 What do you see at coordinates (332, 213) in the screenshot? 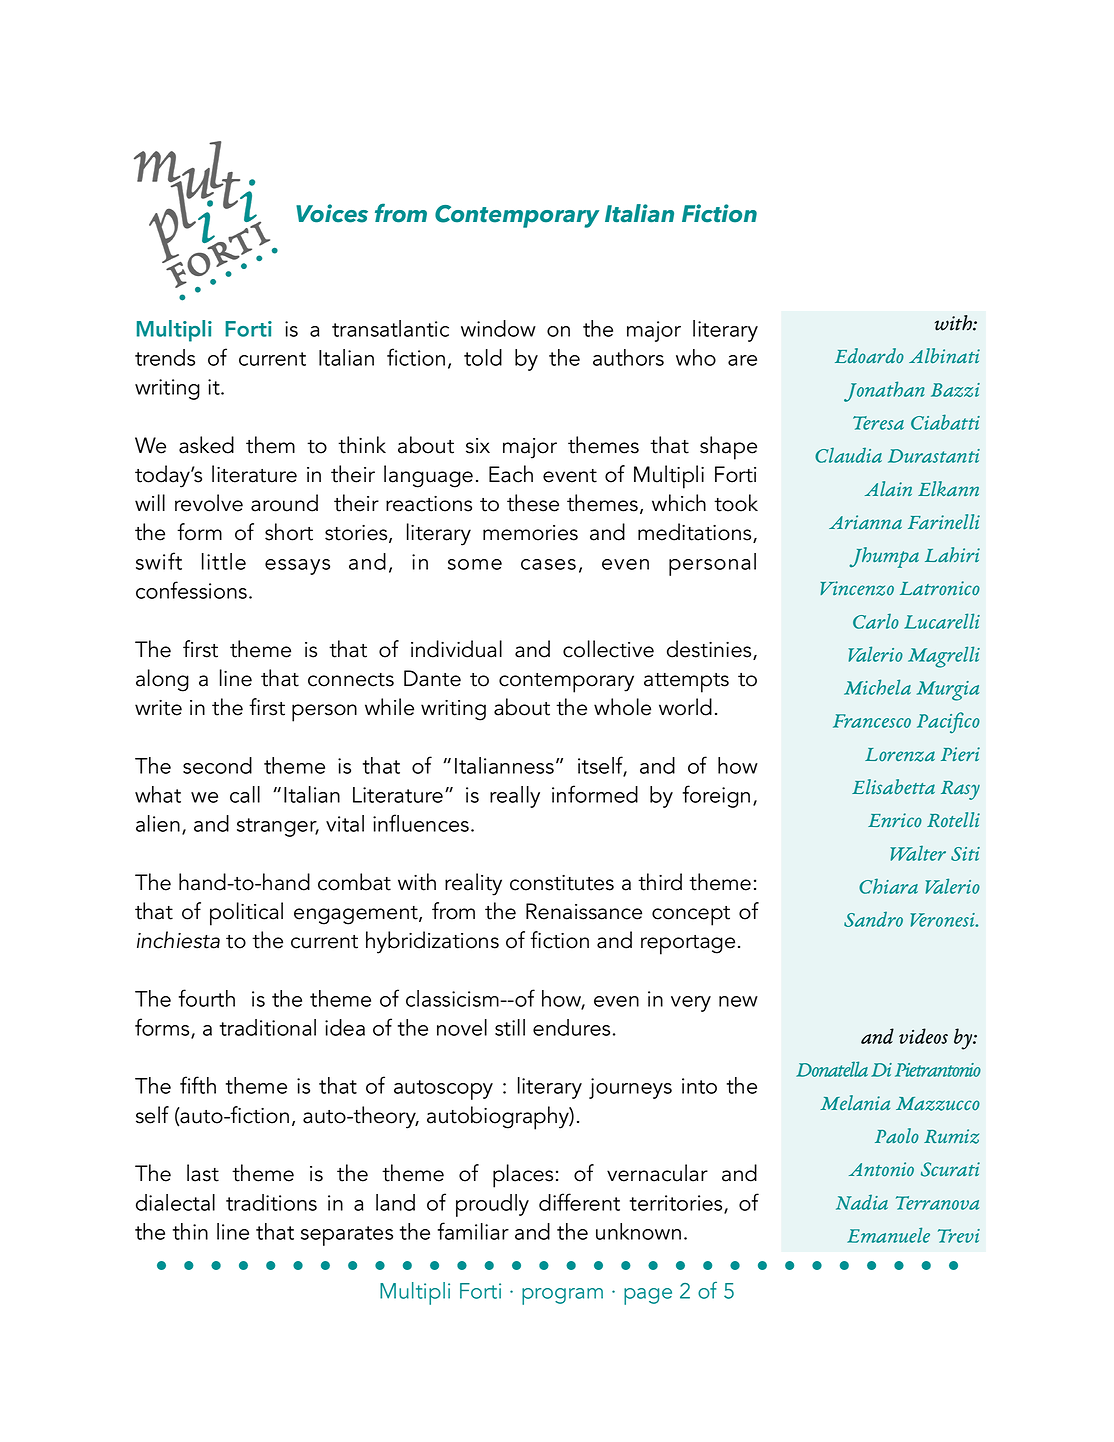
I see `Voices` at bounding box center [332, 213].
